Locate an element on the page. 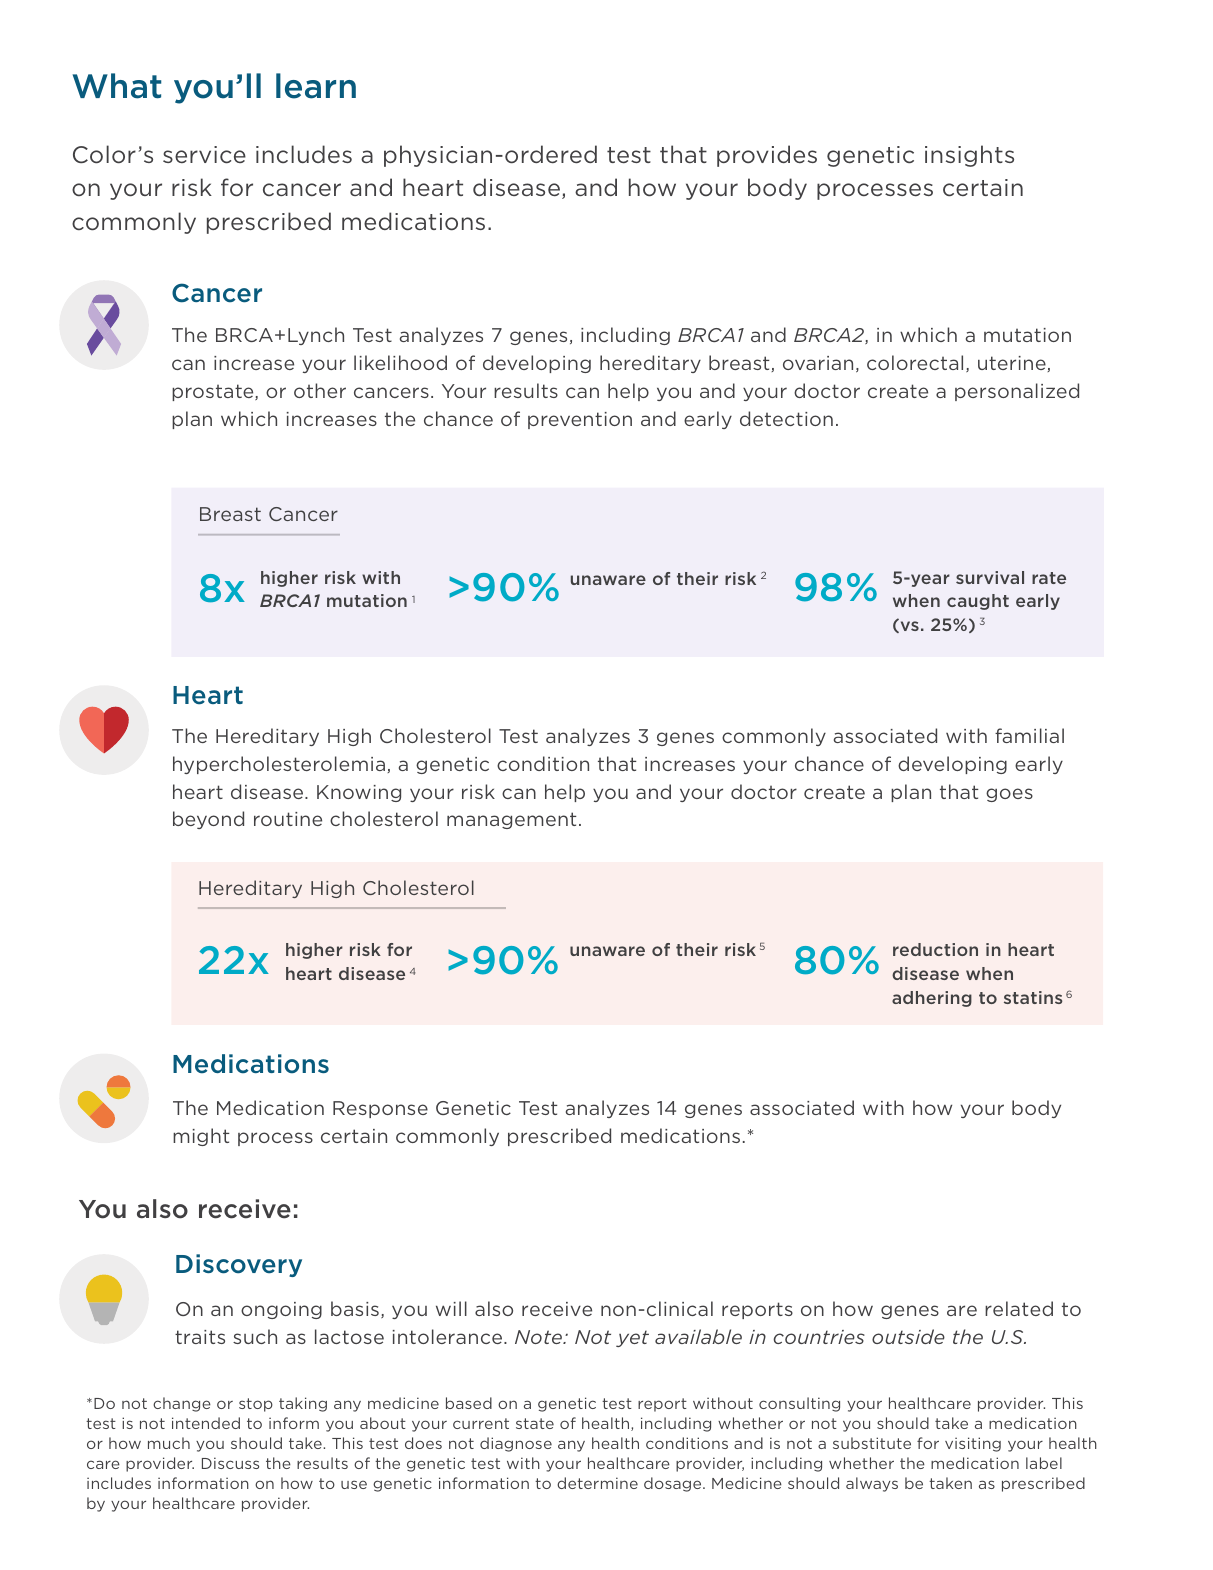  determine is located at coordinates (597, 1483).
